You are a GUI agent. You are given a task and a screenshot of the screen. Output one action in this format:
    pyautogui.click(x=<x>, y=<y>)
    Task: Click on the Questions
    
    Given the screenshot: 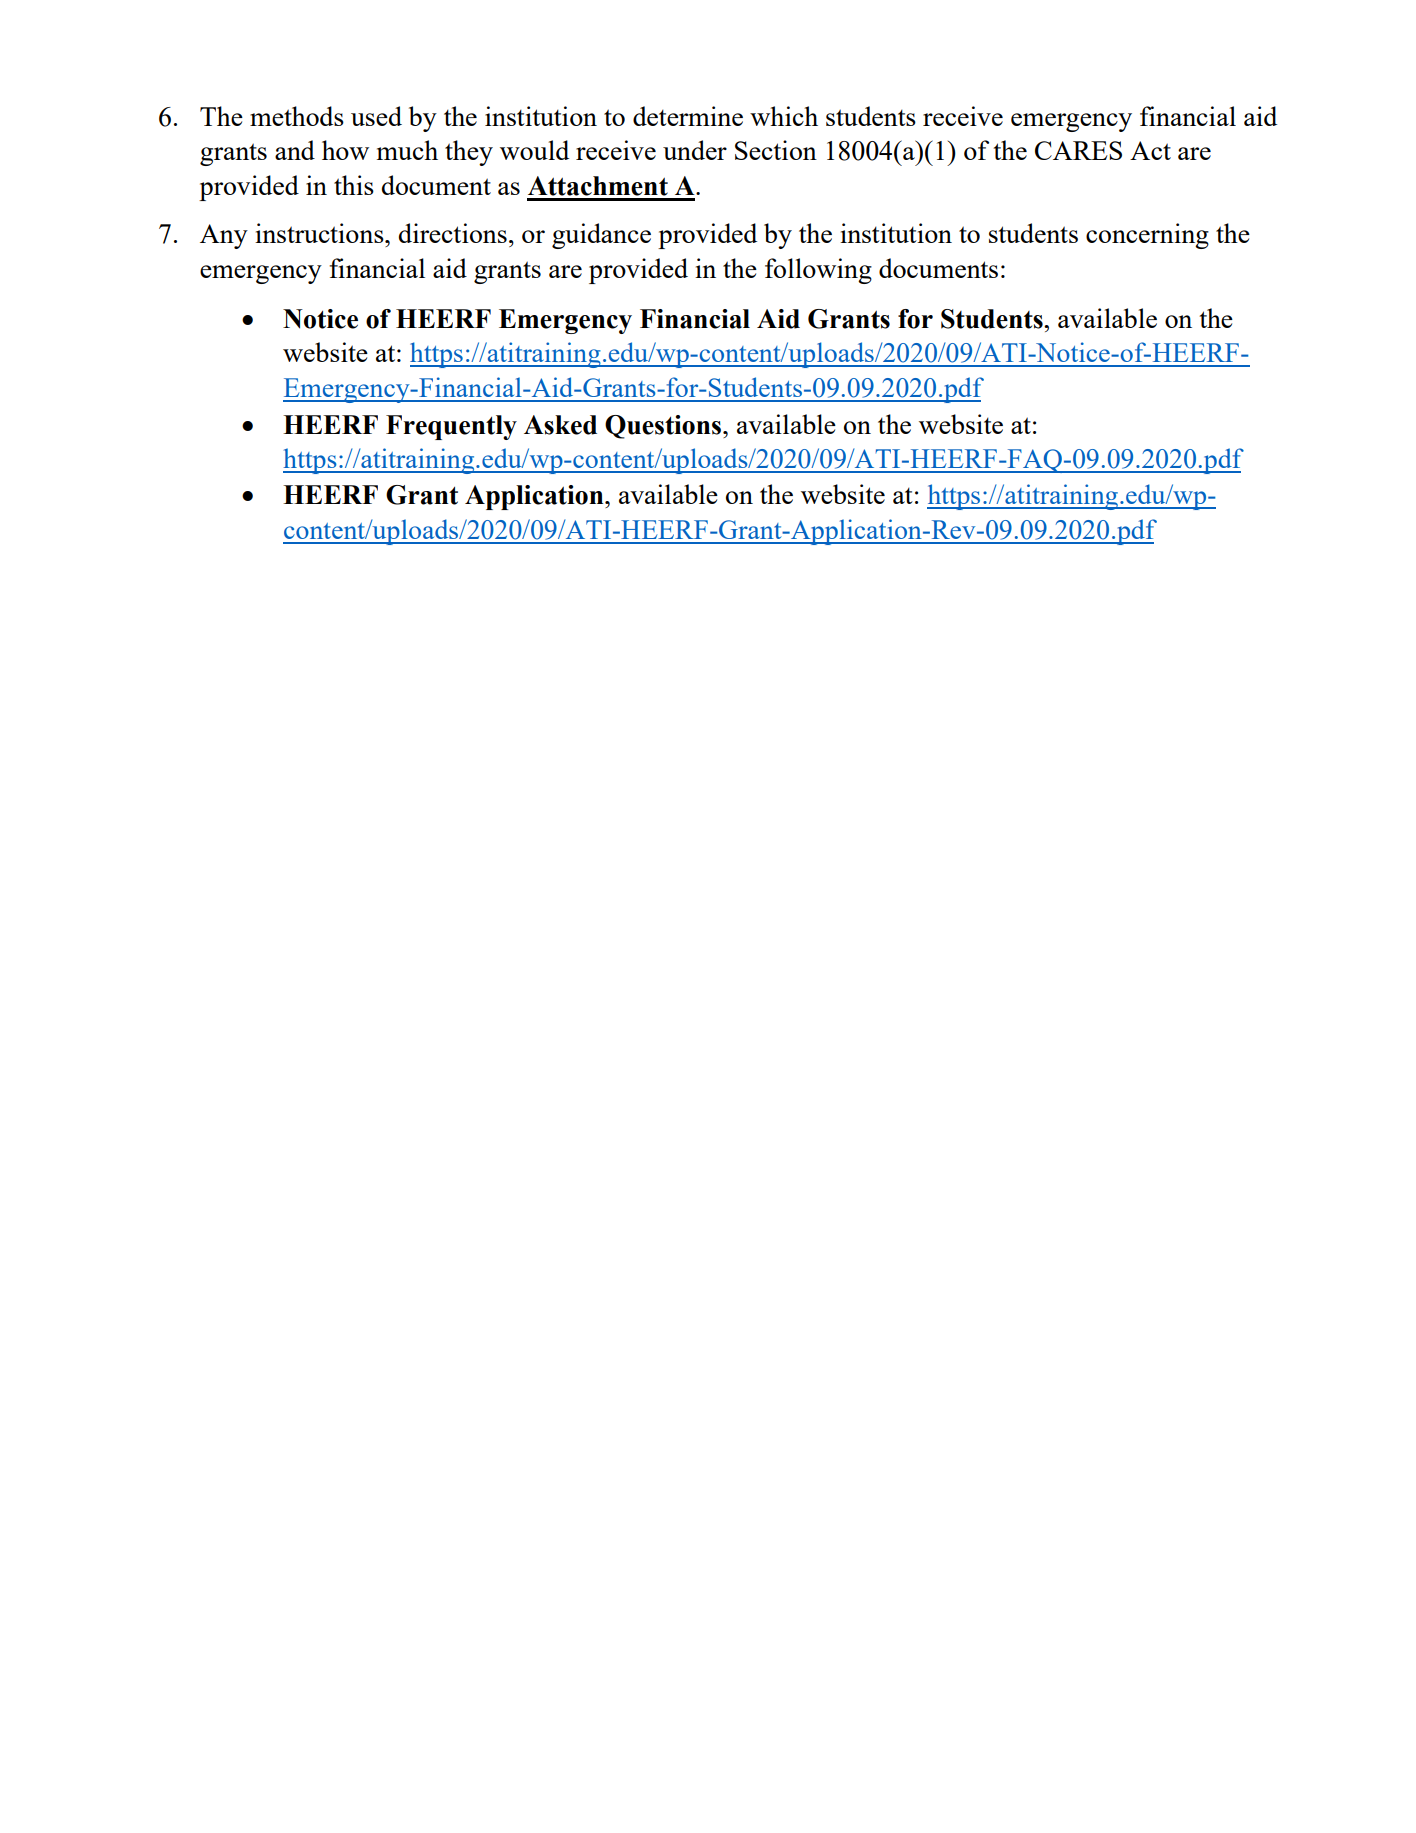 What is the action you would take?
    pyautogui.click(x=664, y=427)
